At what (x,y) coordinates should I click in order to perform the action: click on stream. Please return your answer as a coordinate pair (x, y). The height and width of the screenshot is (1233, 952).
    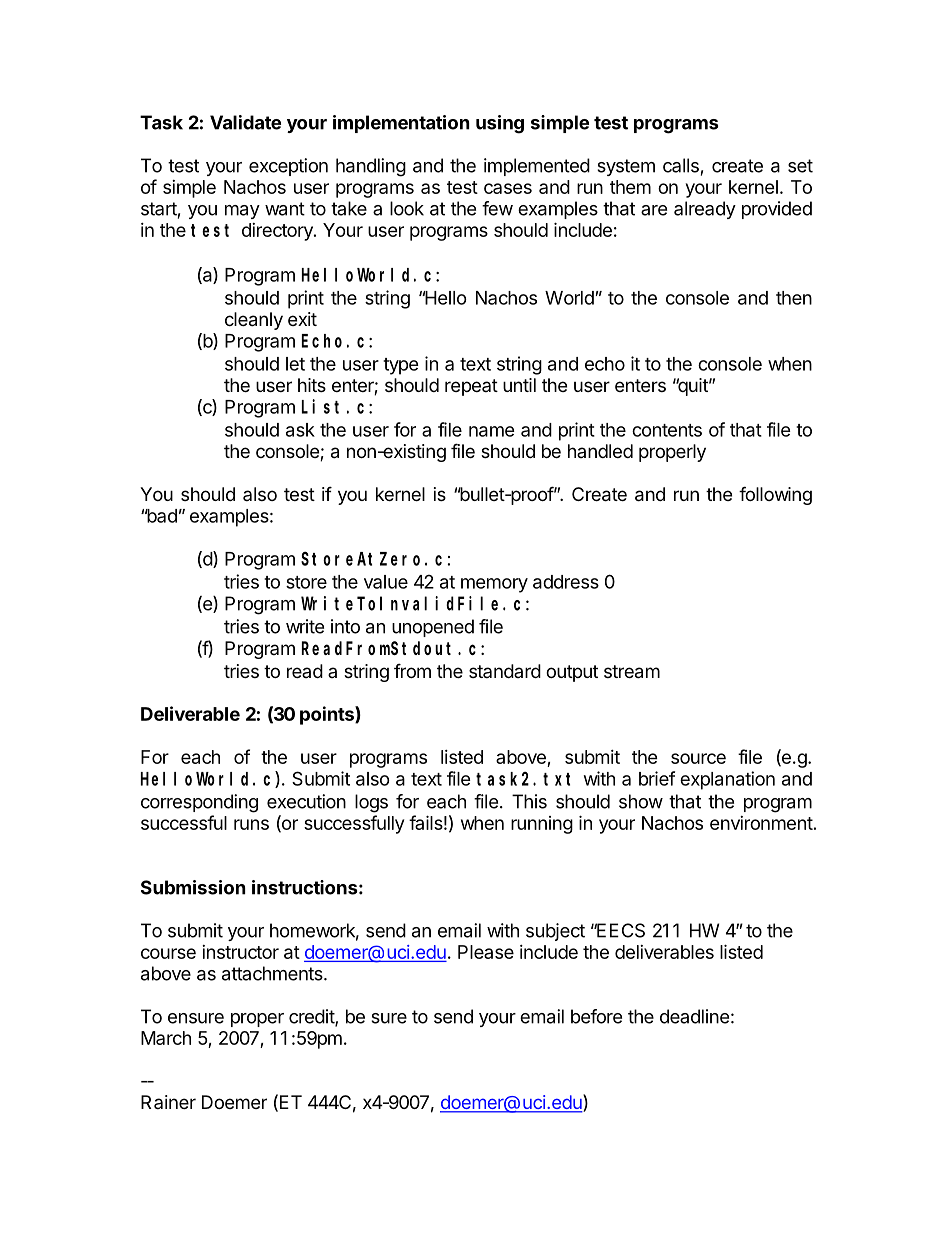
    Looking at the image, I should click on (632, 672).
